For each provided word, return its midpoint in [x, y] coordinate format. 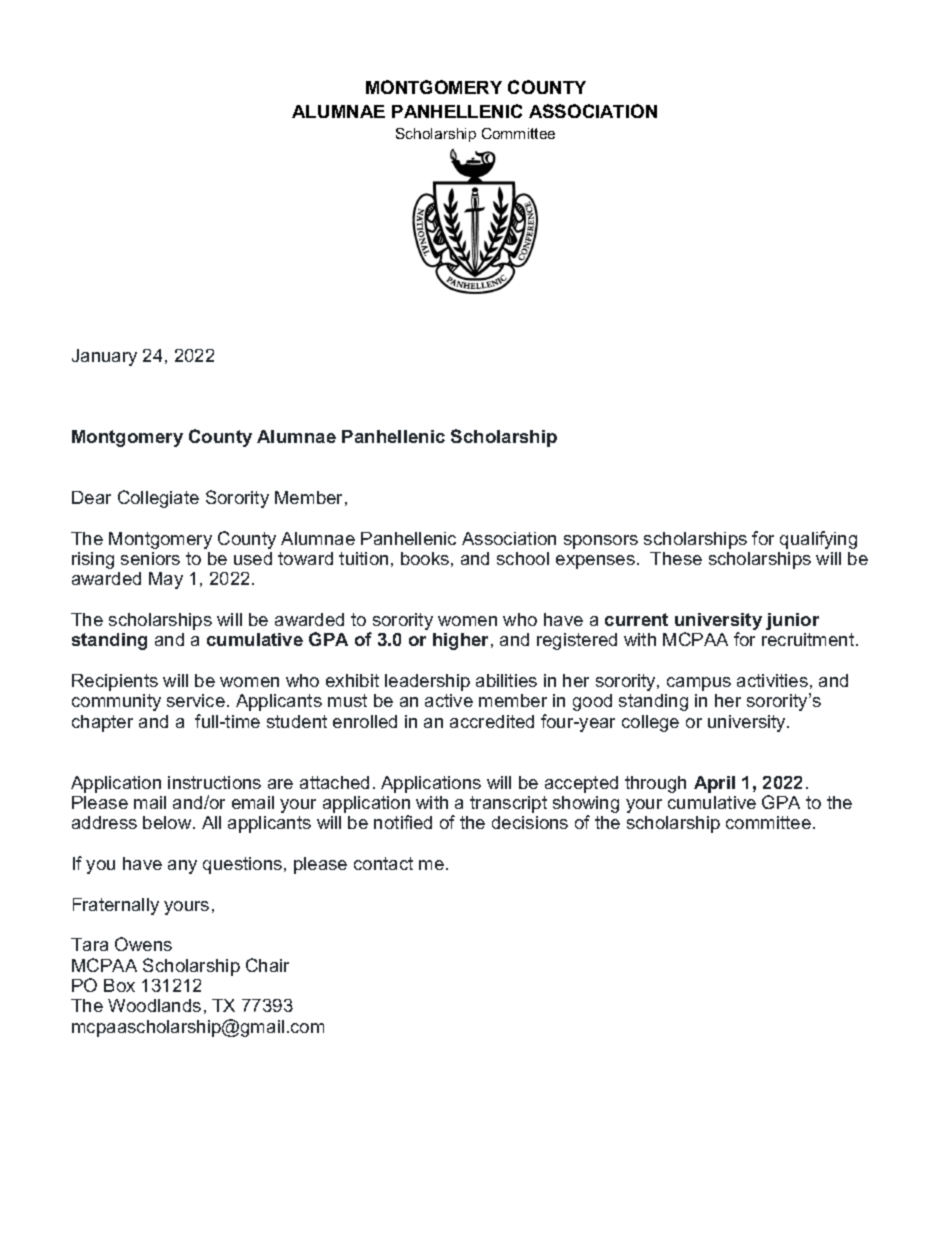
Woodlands [154, 1005]
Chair [267, 965]
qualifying [818, 540]
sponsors [601, 542]
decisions [530, 822]
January [104, 357]
